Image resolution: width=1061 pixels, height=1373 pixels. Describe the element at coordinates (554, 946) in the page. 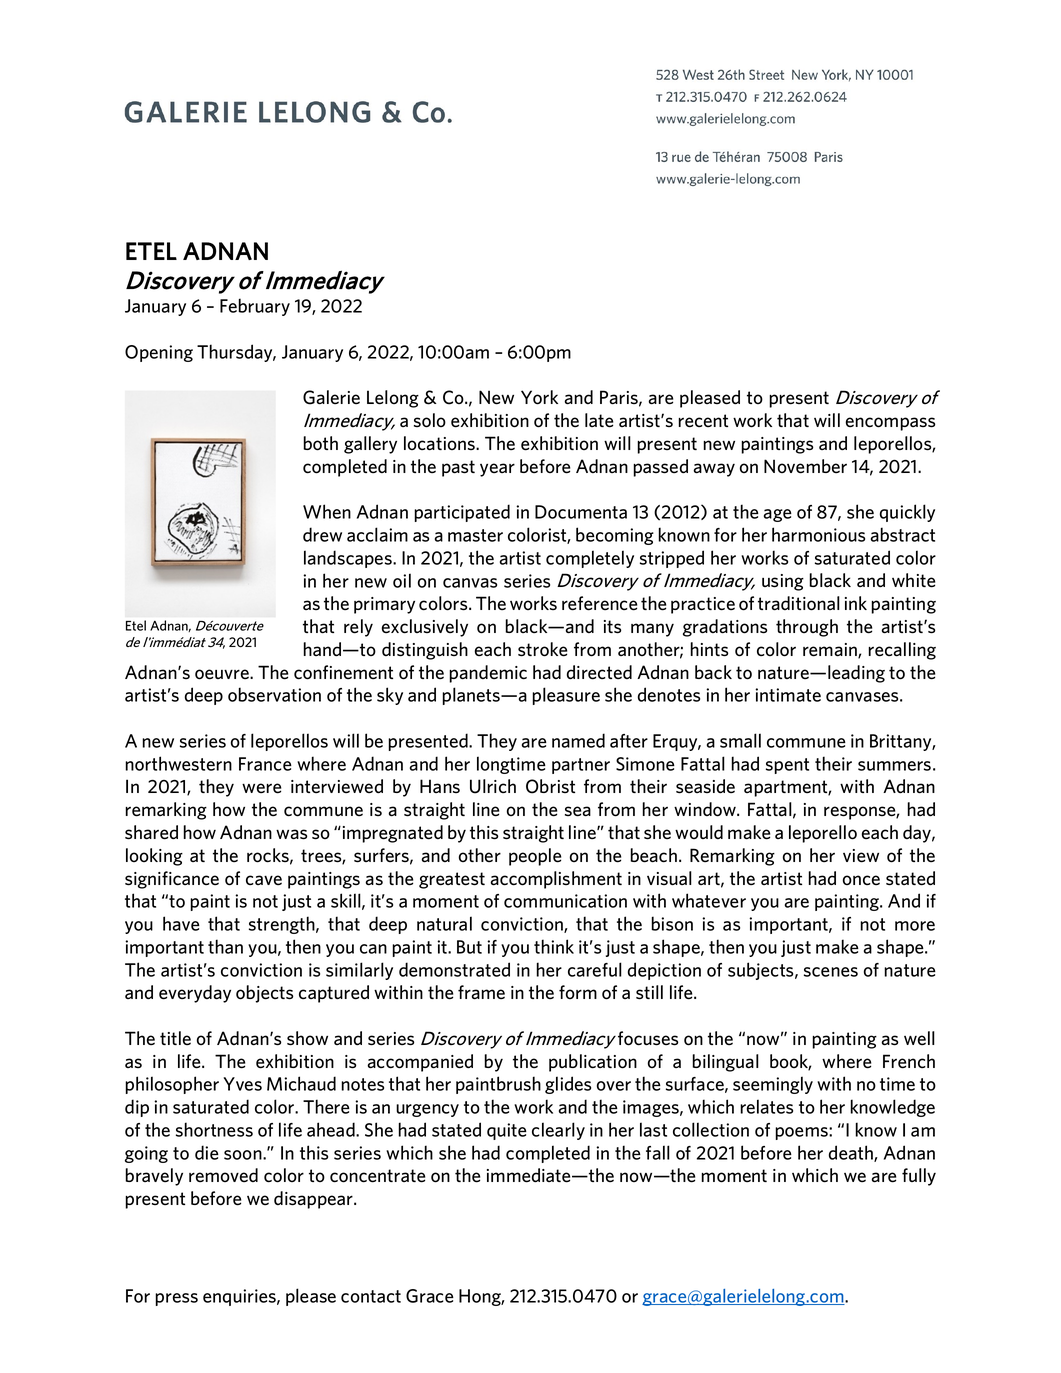

I see `think` at that location.
